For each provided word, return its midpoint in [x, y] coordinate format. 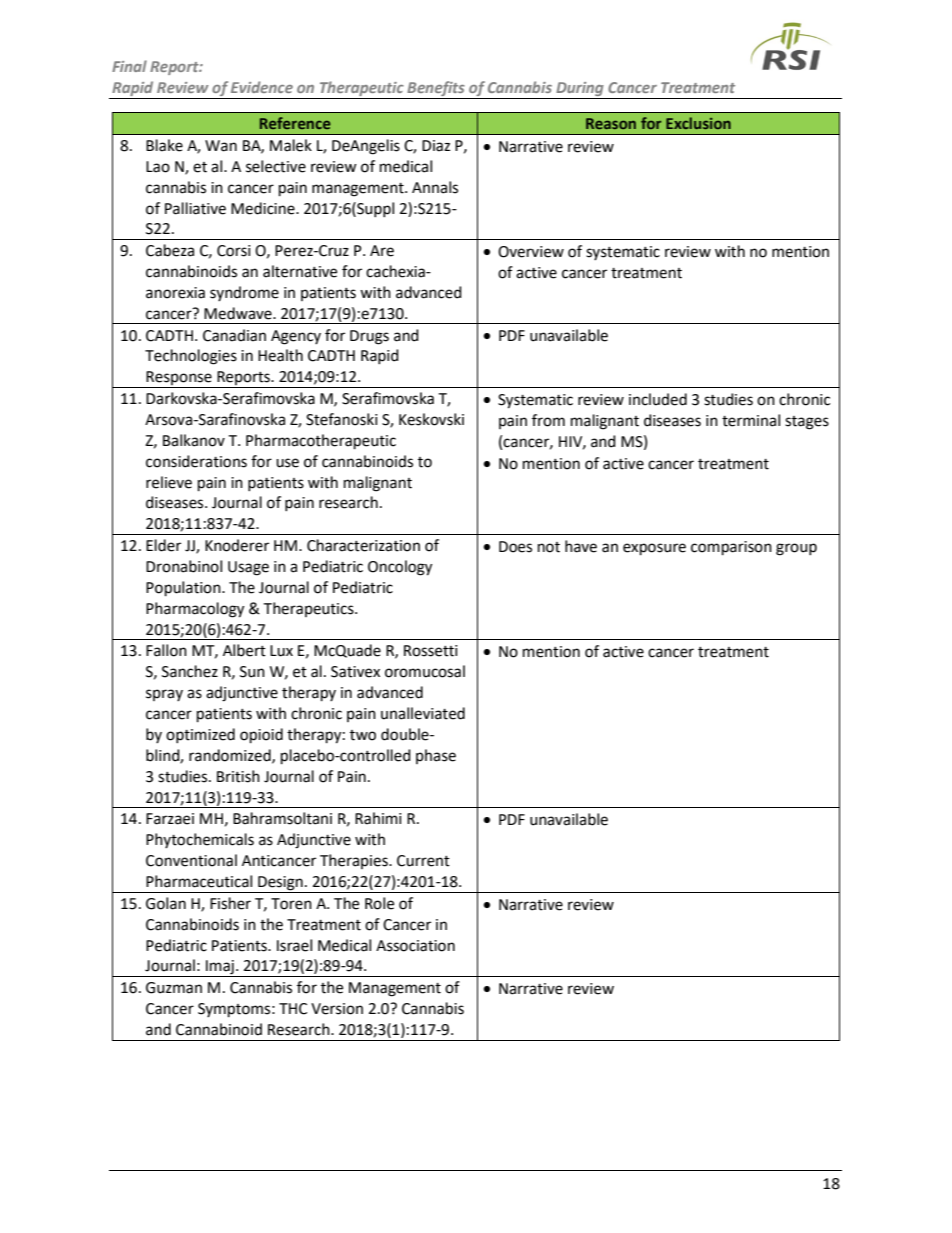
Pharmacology [195, 610]
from [548, 420]
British [238, 776]
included [658, 399]
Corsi [234, 251]
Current [423, 861]
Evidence [262, 87]
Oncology [400, 568]
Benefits [436, 90]
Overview [531, 252]
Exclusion [698, 123]
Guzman [174, 988]
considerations [196, 461]
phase [436, 756]
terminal [751, 420]
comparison [731, 548]
